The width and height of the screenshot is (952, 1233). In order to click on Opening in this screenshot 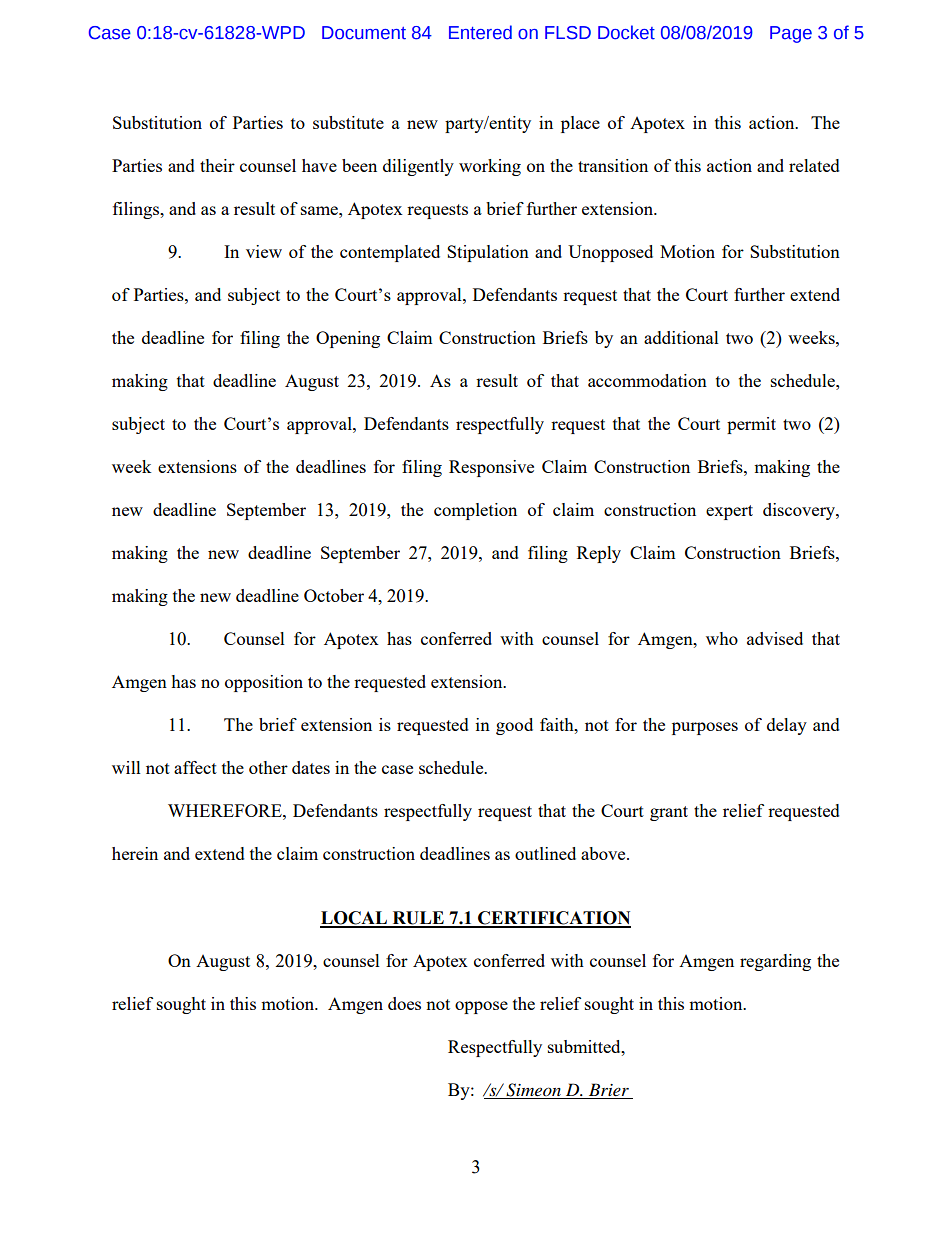, I will do `click(348, 339)`.
